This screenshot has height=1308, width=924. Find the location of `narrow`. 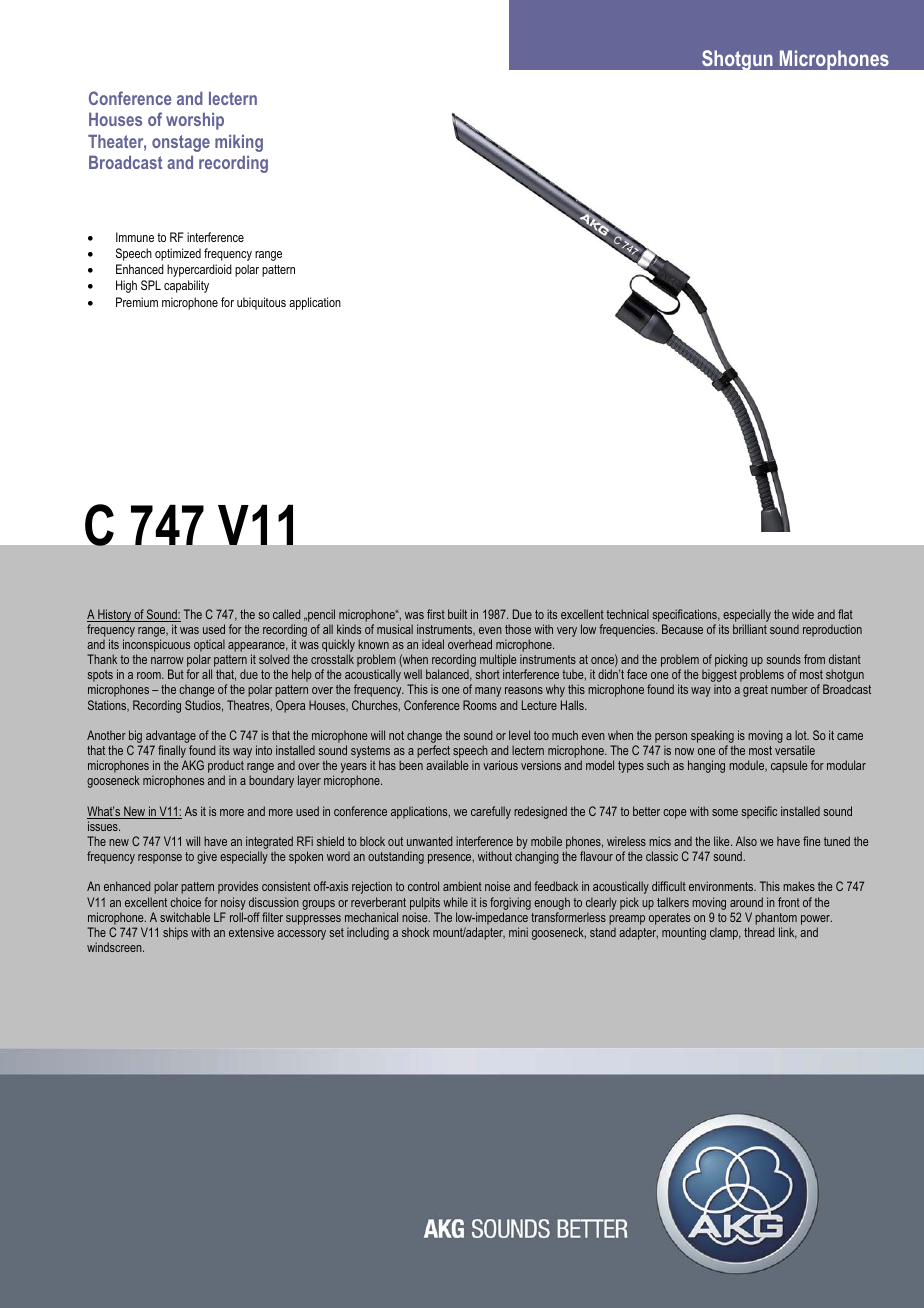

narrow is located at coordinates (167, 660).
